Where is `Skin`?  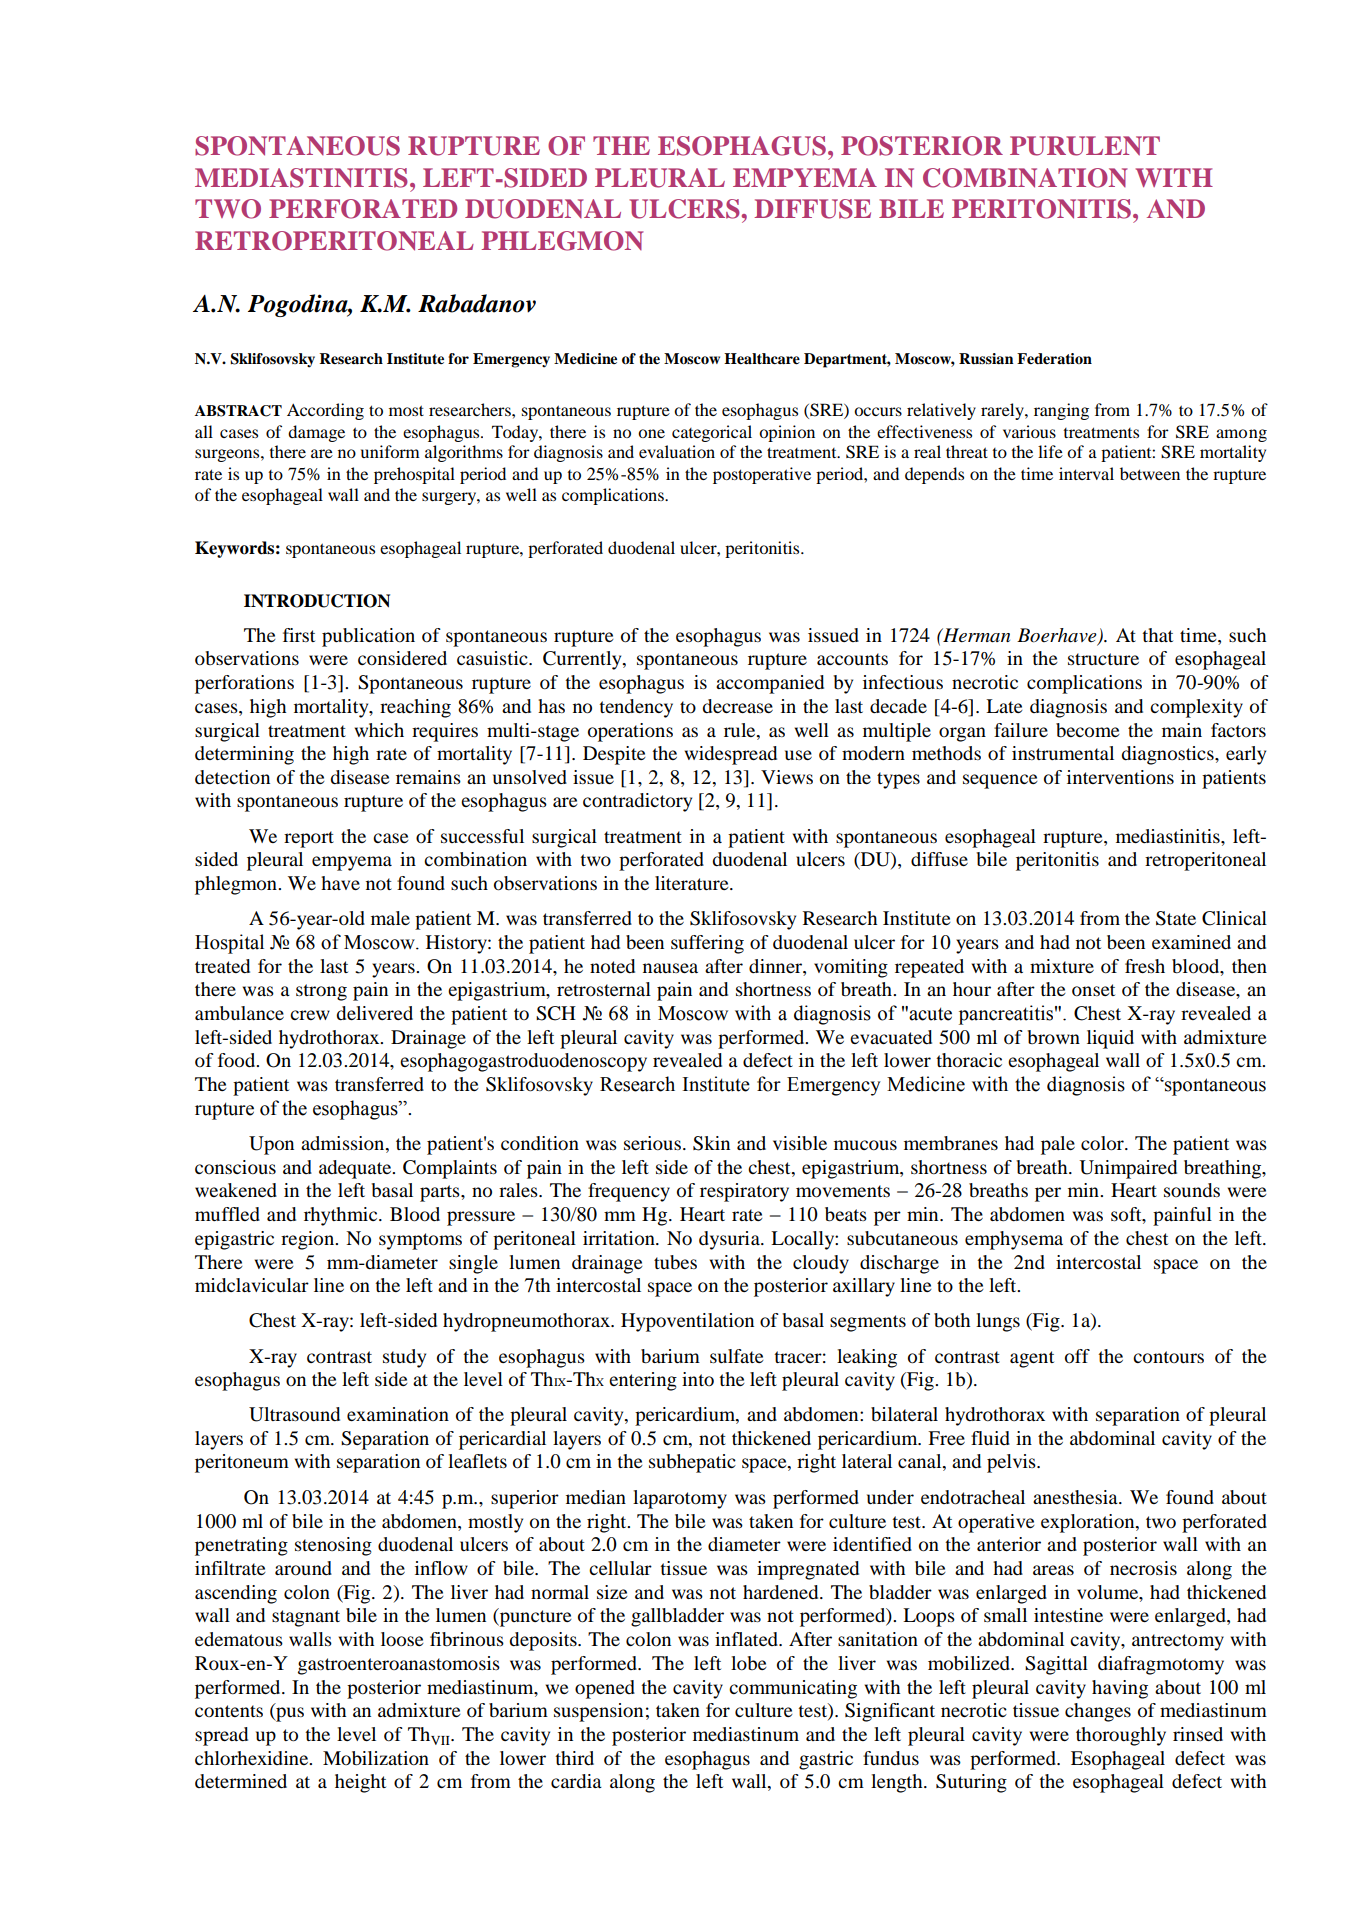 Skin is located at coordinates (711, 1143).
